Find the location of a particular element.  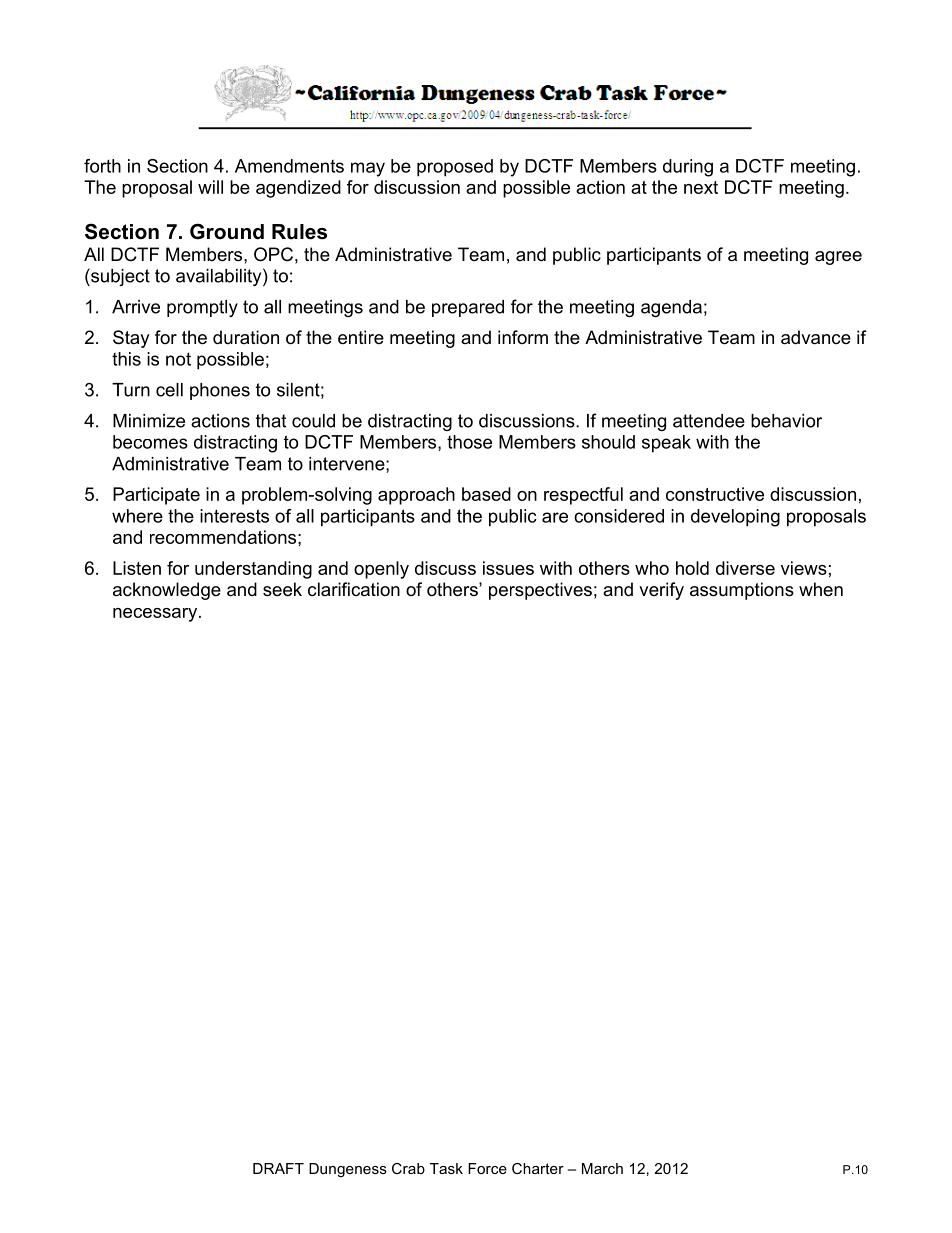

perspectives is located at coordinates (540, 591).
